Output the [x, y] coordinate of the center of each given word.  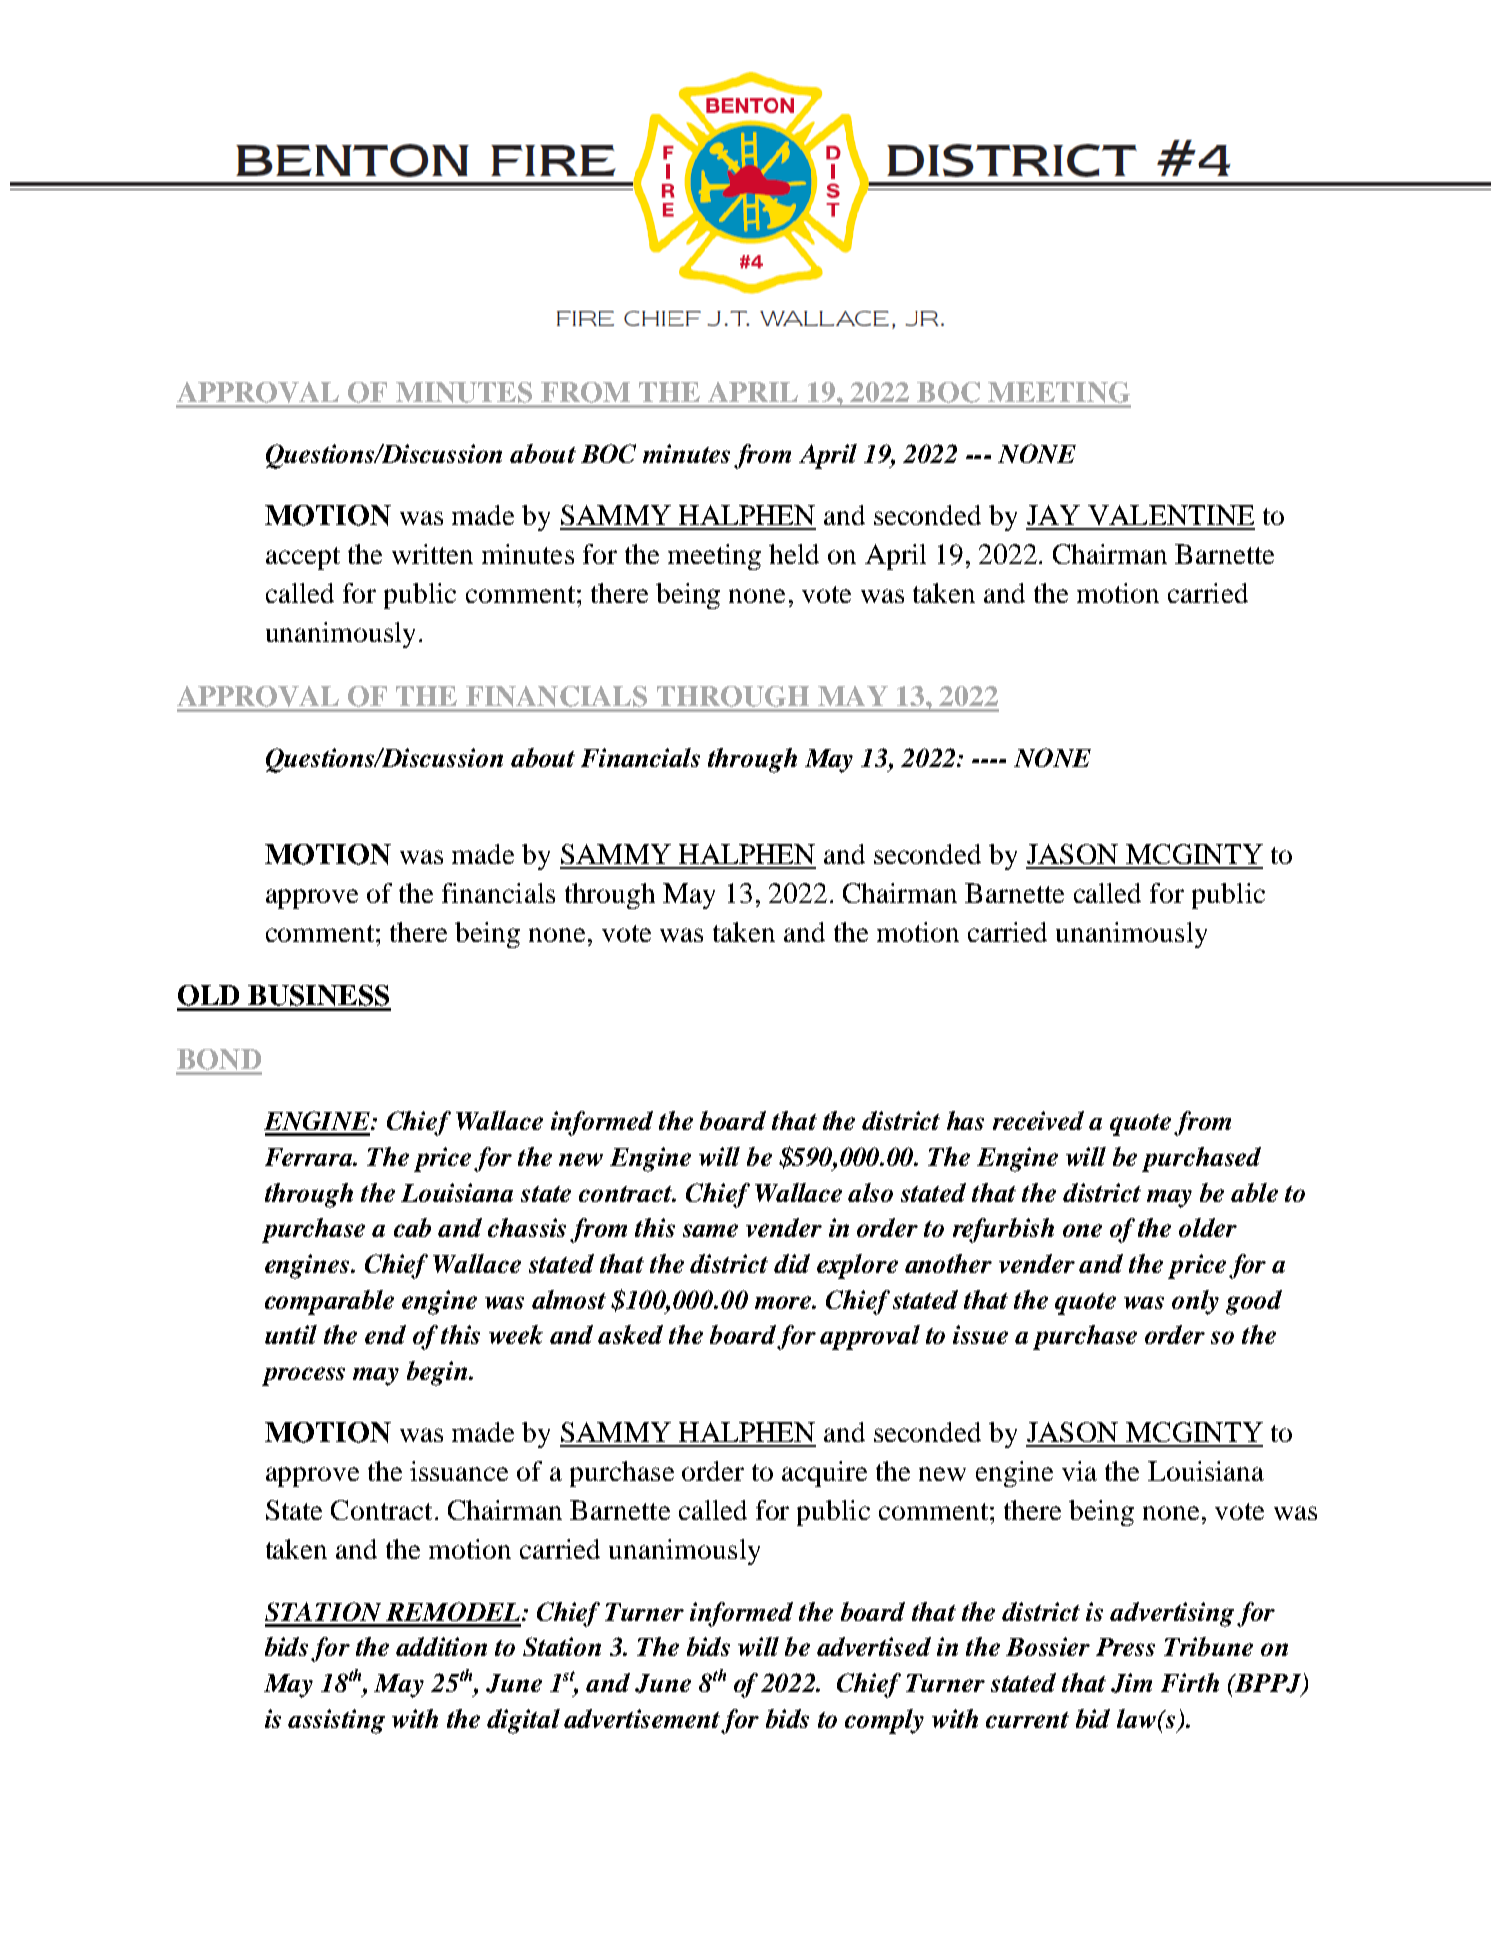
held [794, 554]
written [432, 554]
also [870, 1192]
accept [303, 558]
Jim [1131, 1683]
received [1038, 1120]
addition [441, 1646]
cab [412, 1227]
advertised [874, 1646]
